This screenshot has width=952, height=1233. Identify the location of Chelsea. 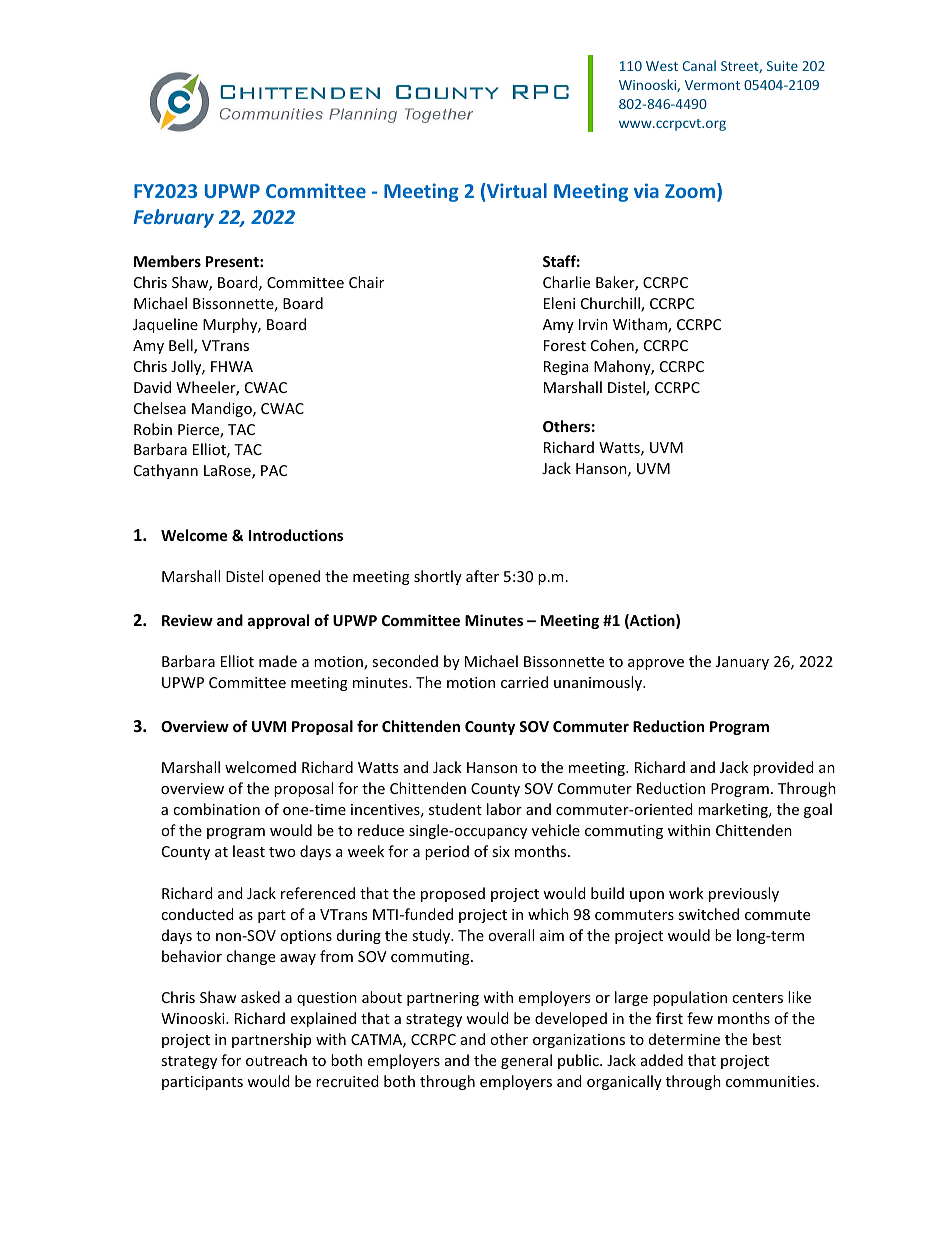
(160, 408).
